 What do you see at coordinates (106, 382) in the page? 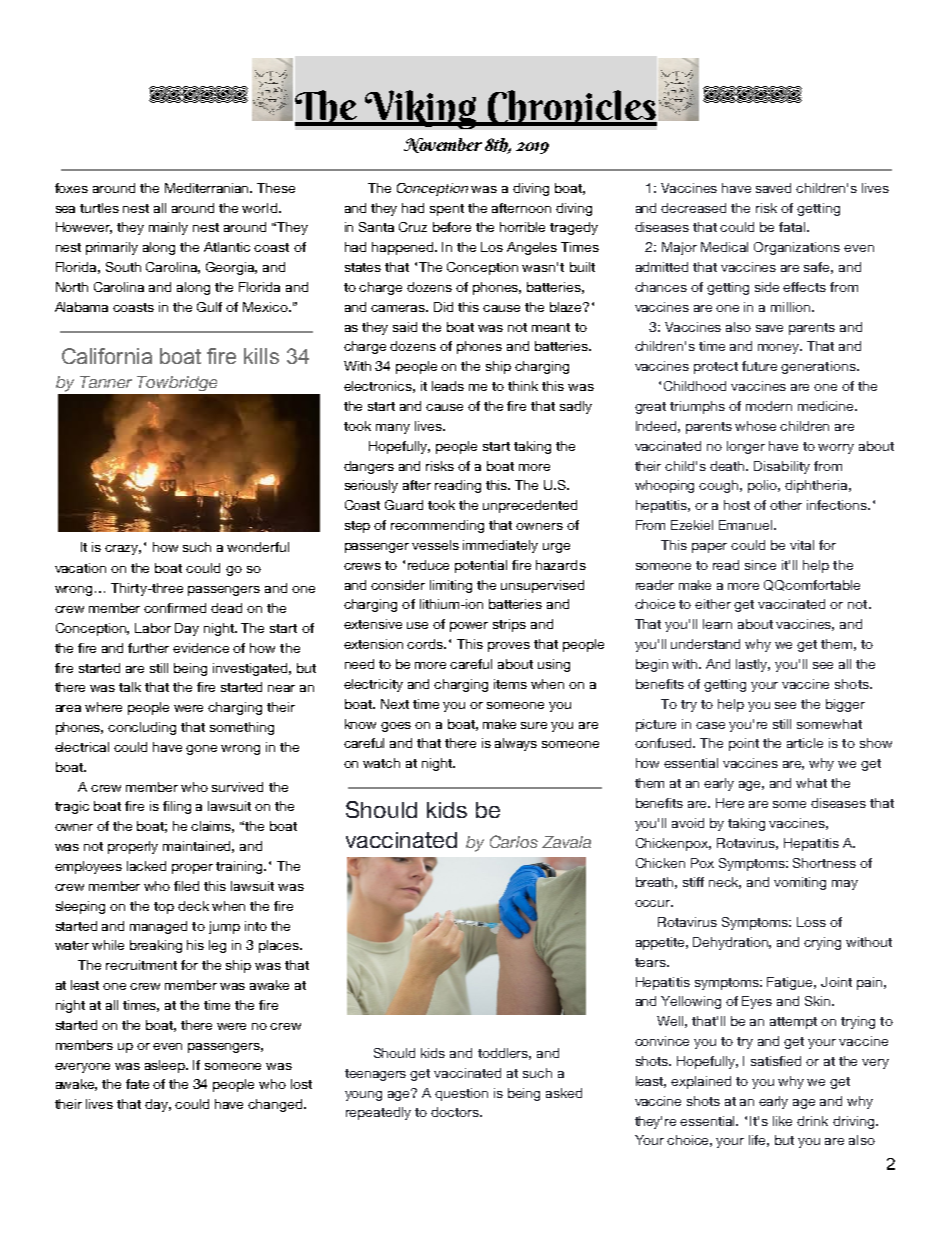
I see `Tanner` at bounding box center [106, 382].
